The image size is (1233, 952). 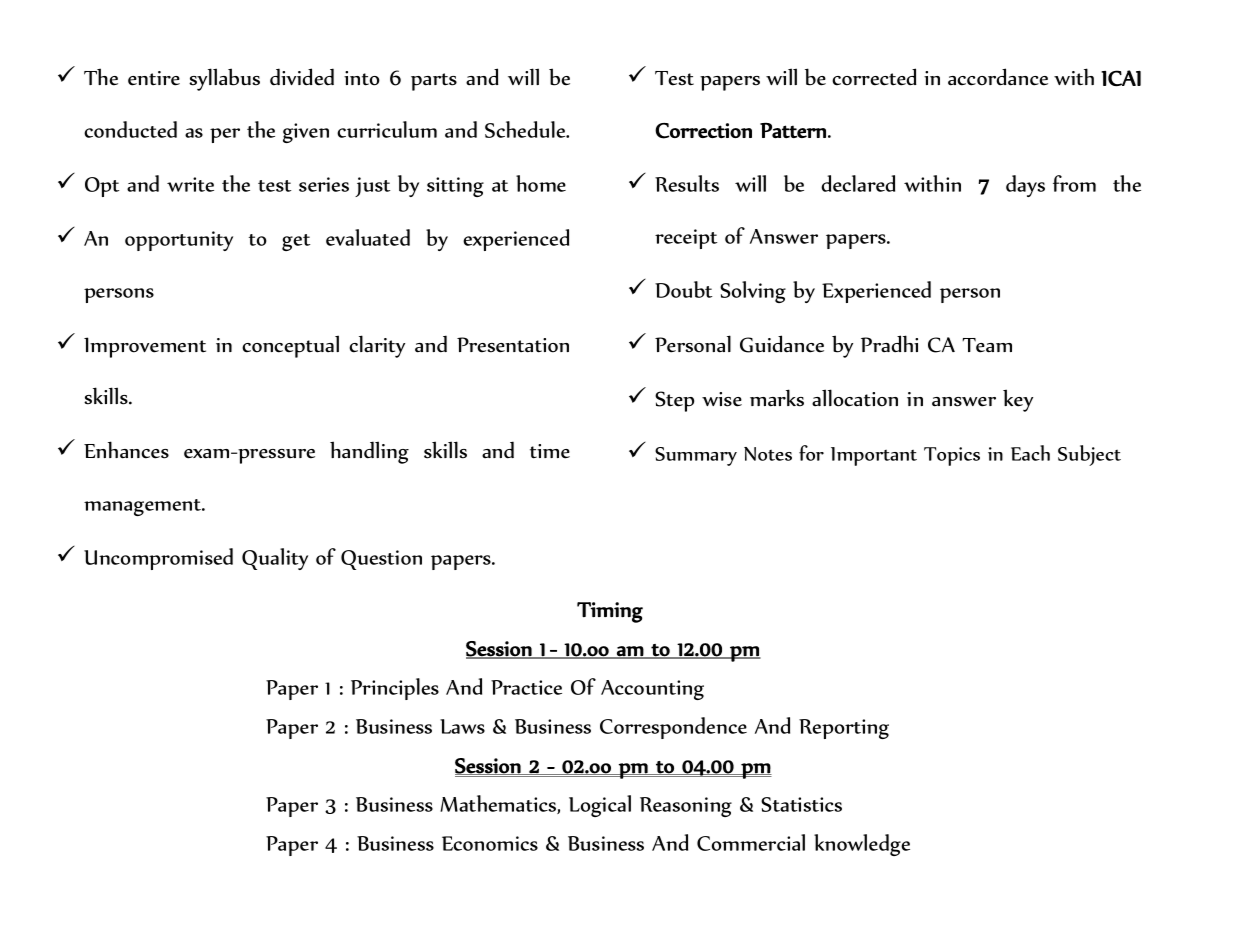 I want to click on accordance, so click(x=998, y=77).
